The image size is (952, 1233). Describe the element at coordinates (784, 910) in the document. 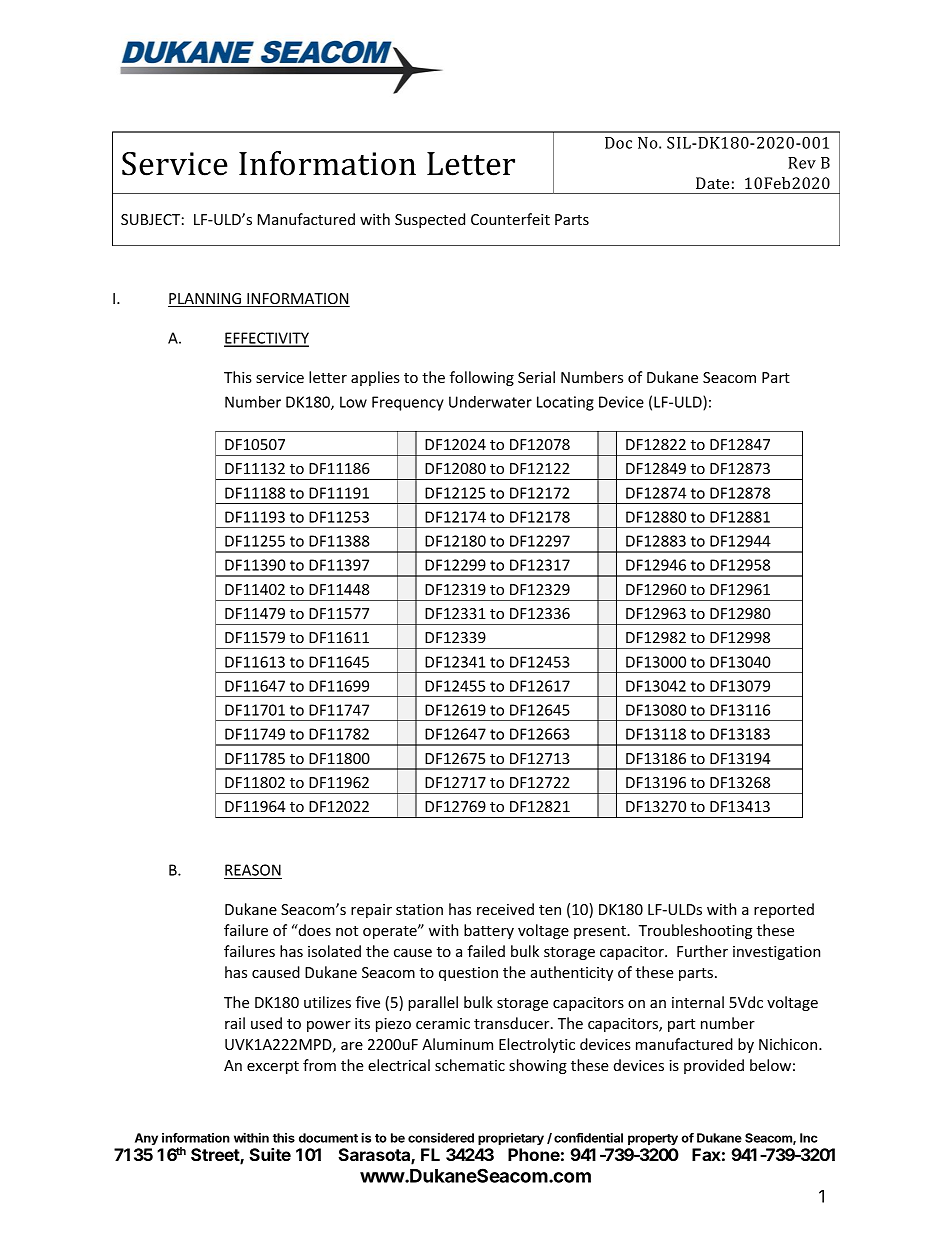

I see `reported` at that location.
